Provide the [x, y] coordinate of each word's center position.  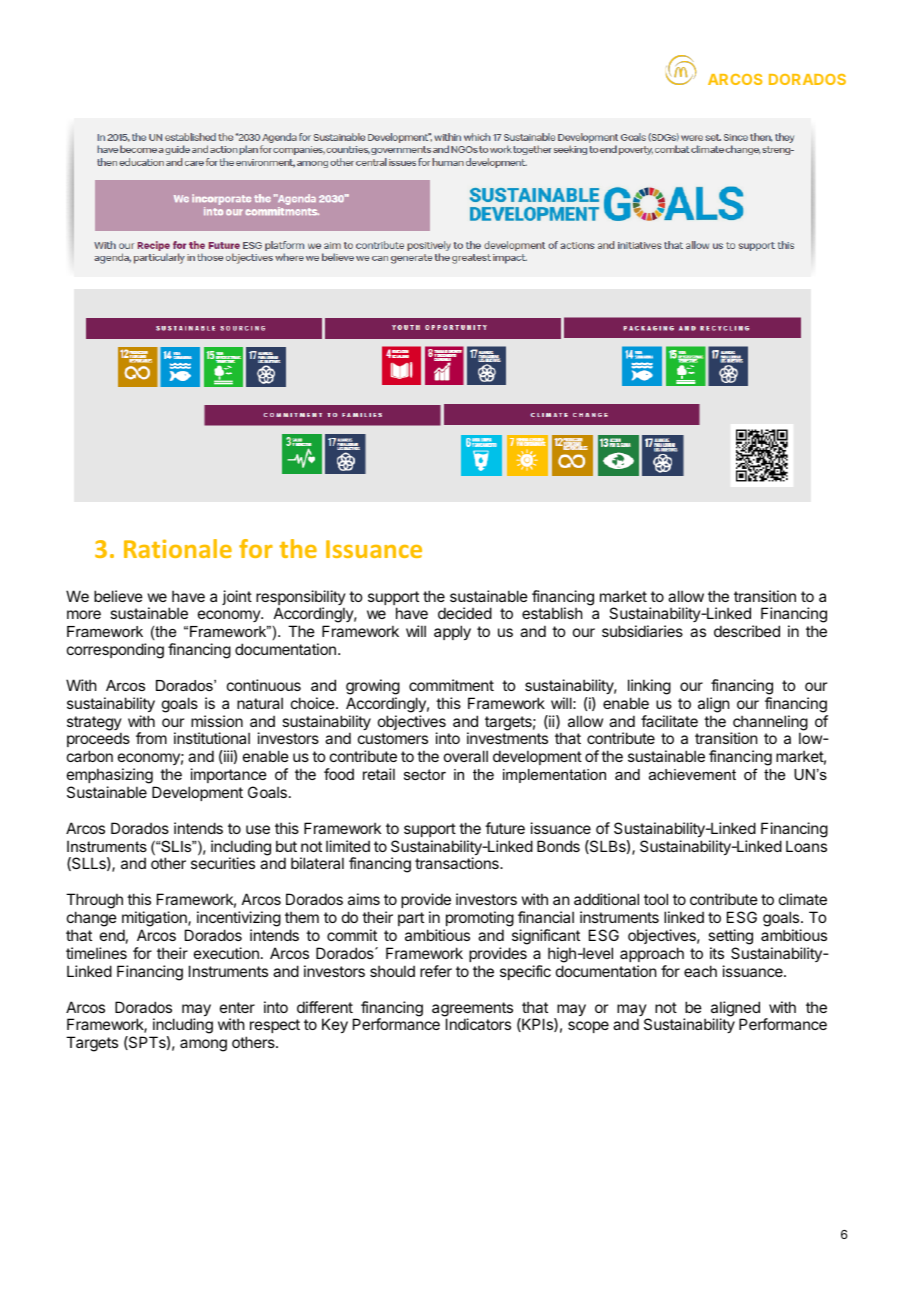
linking [649, 687]
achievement [692, 774]
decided [465, 613]
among [203, 1045]
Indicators [478, 1024]
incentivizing [239, 920]
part [411, 919]
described [747, 631]
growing [373, 687]
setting [730, 937]
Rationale [178, 548]
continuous [264, 685]
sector [425, 774]
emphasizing [111, 777]
